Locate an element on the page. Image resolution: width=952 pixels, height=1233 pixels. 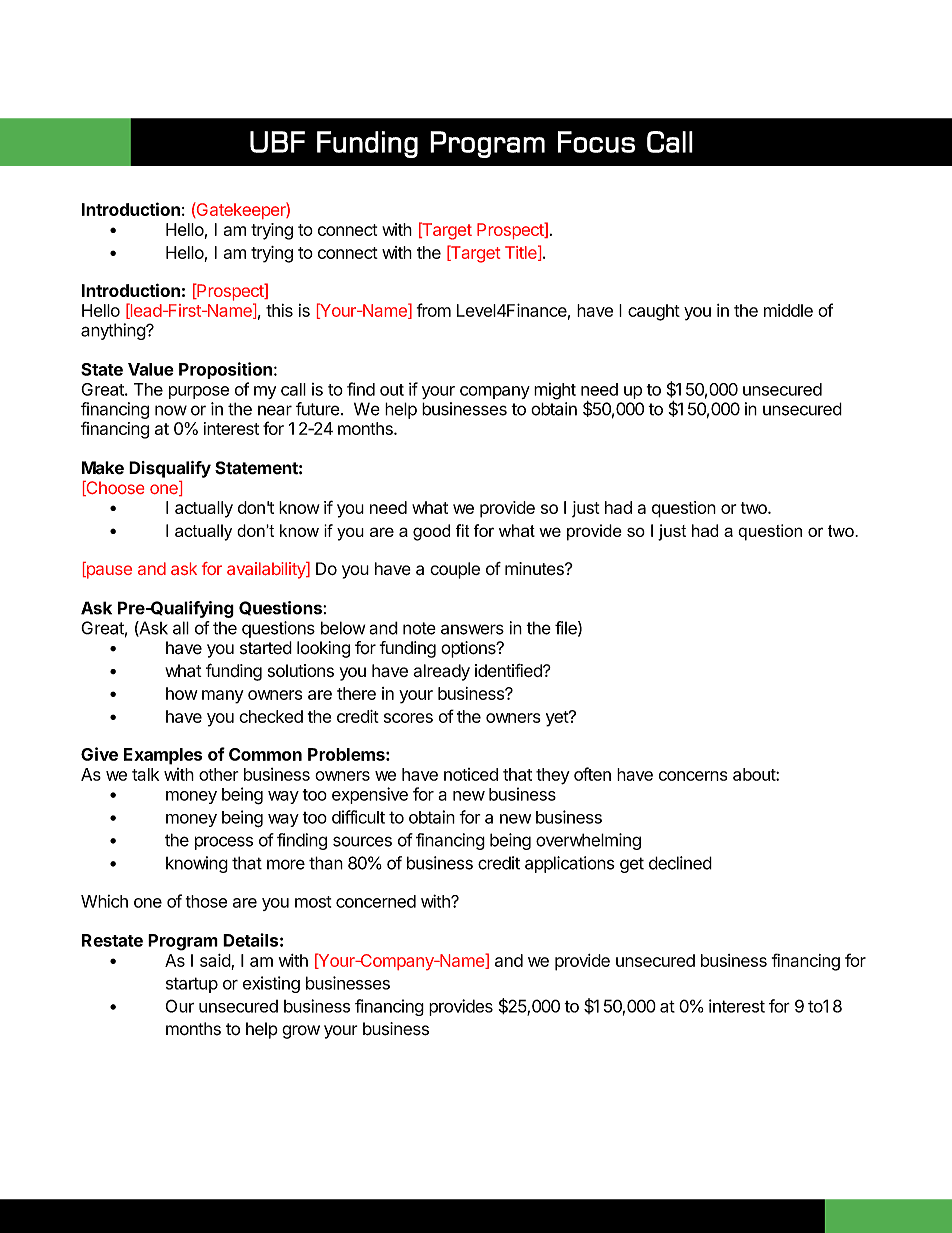
caught is located at coordinates (654, 312).
